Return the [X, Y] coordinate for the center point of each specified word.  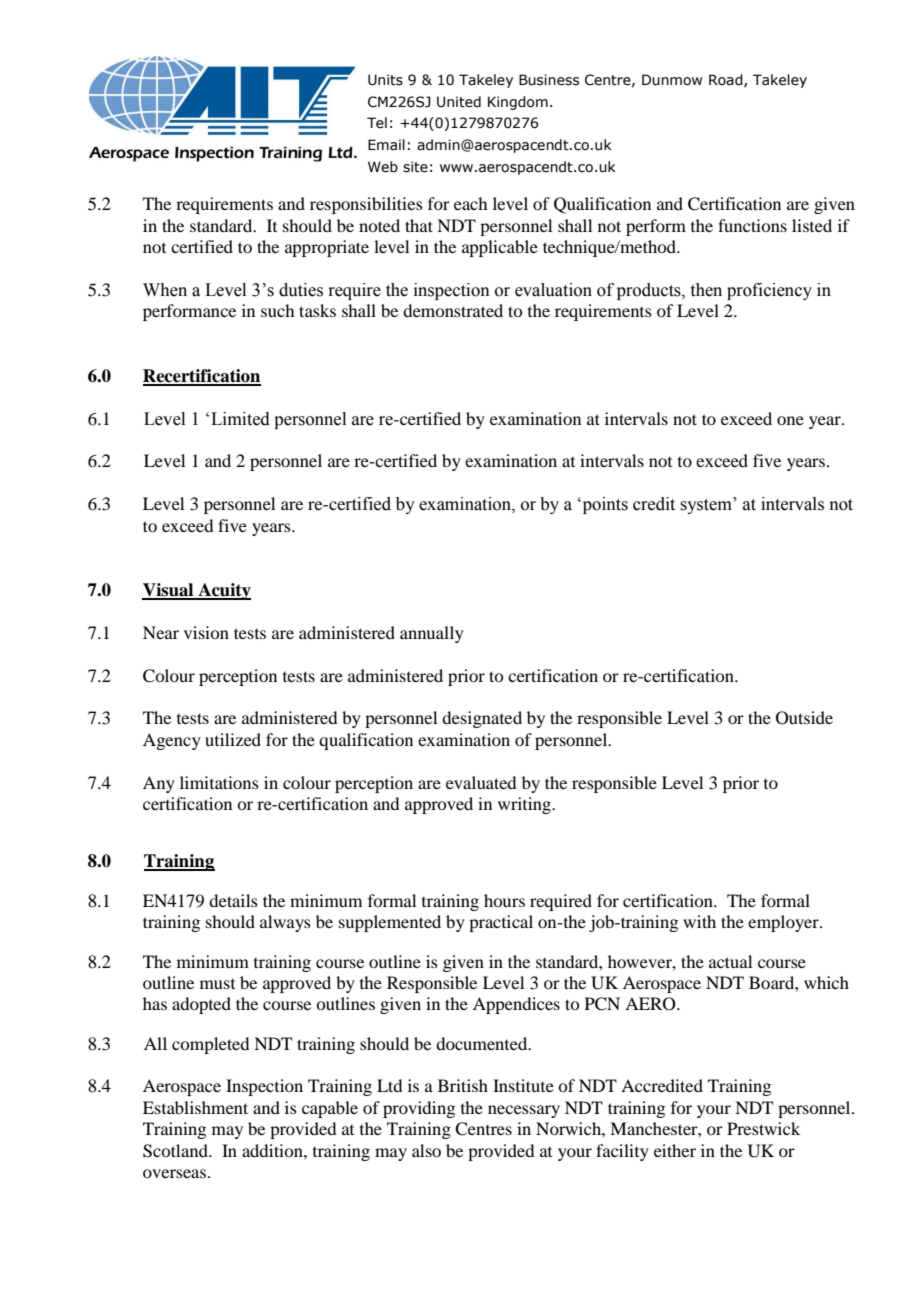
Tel [377, 123]
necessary [524, 1111]
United [459, 102]
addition [273, 1150]
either [675, 1150]
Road [727, 80]
